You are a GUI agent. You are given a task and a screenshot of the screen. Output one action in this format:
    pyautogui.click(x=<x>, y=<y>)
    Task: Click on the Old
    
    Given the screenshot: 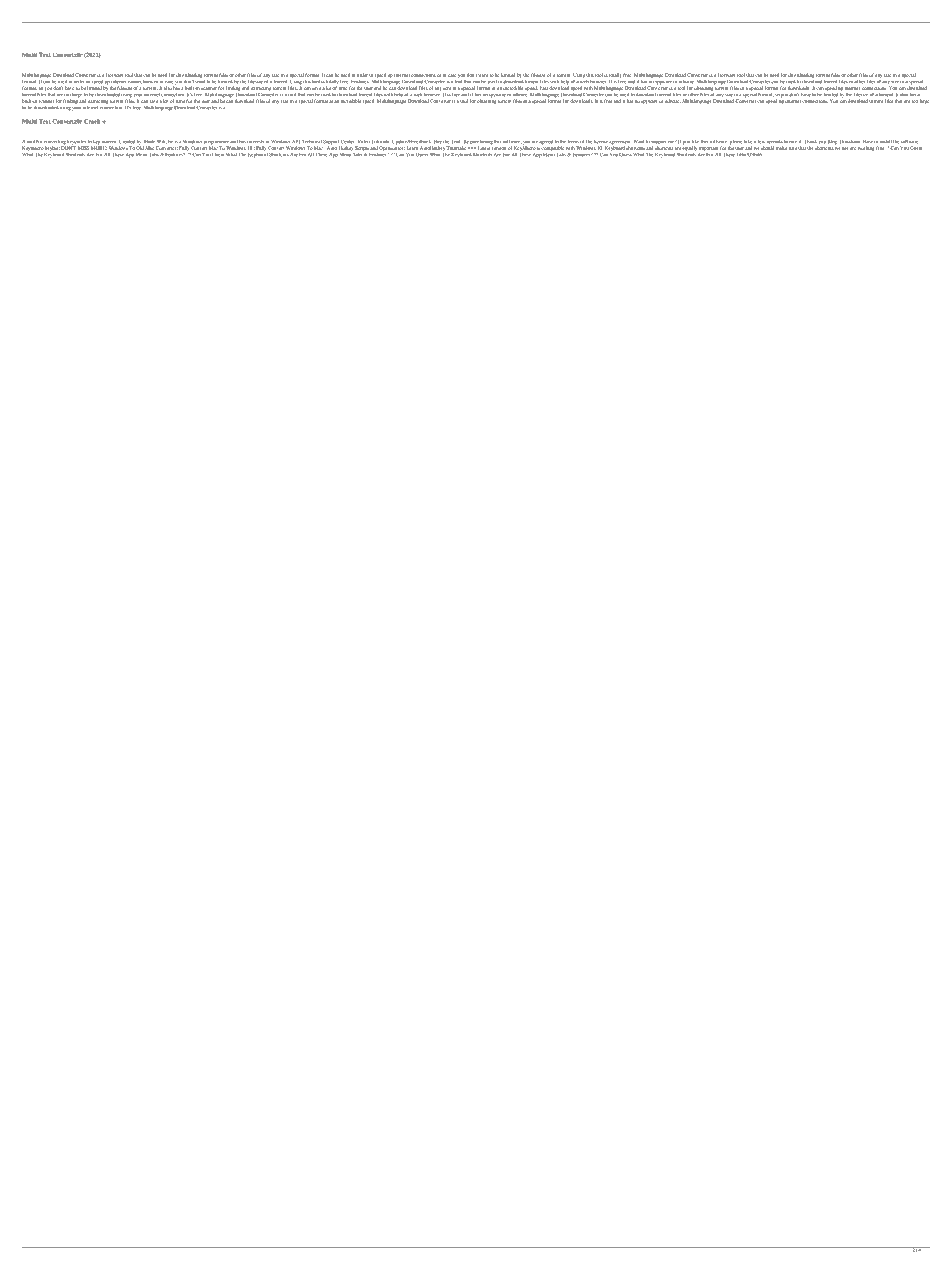 What is the action you would take?
    pyautogui.click(x=140, y=147)
